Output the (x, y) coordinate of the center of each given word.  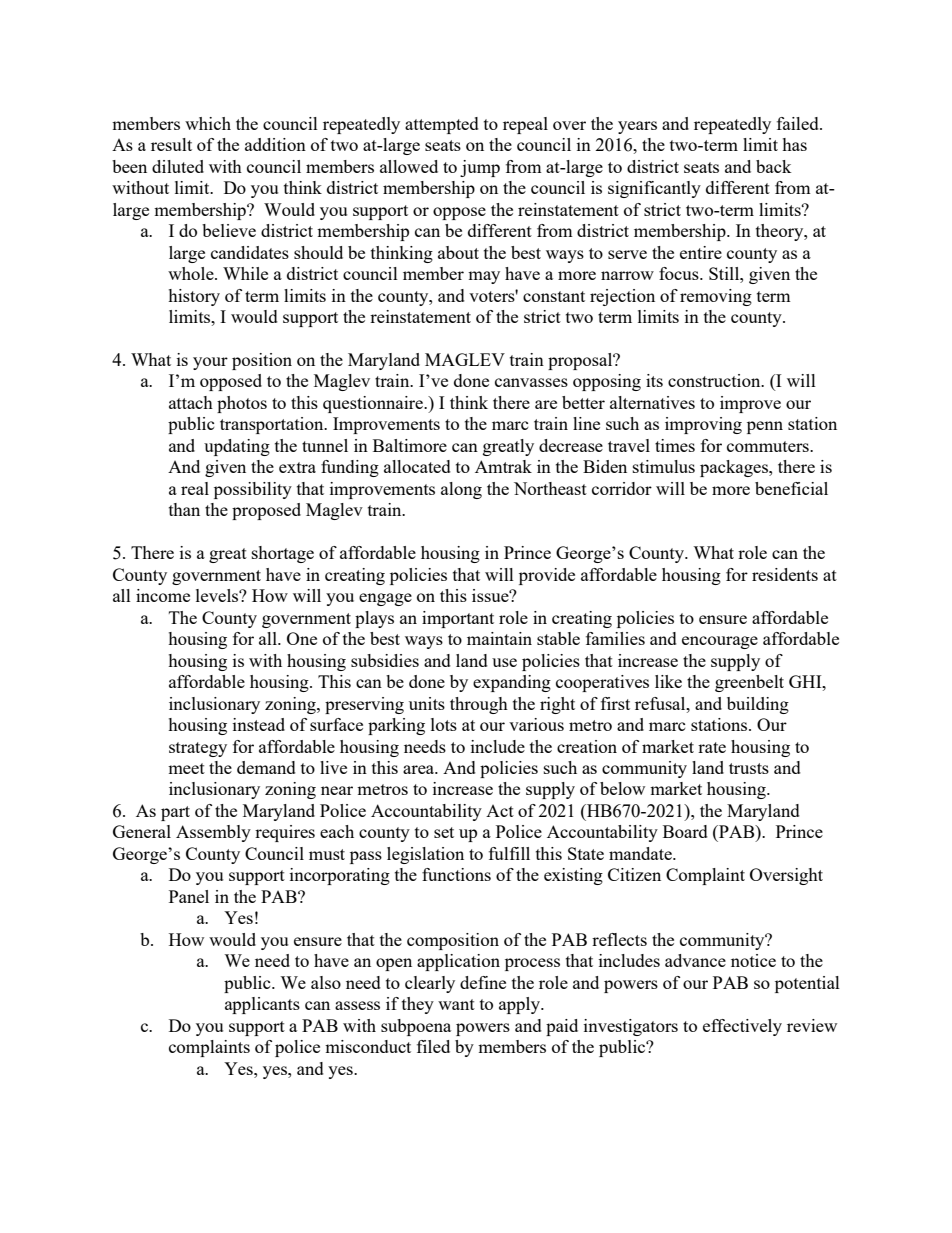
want (456, 1004)
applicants (262, 1005)
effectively (742, 1027)
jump (480, 168)
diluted (178, 166)
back (774, 166)
